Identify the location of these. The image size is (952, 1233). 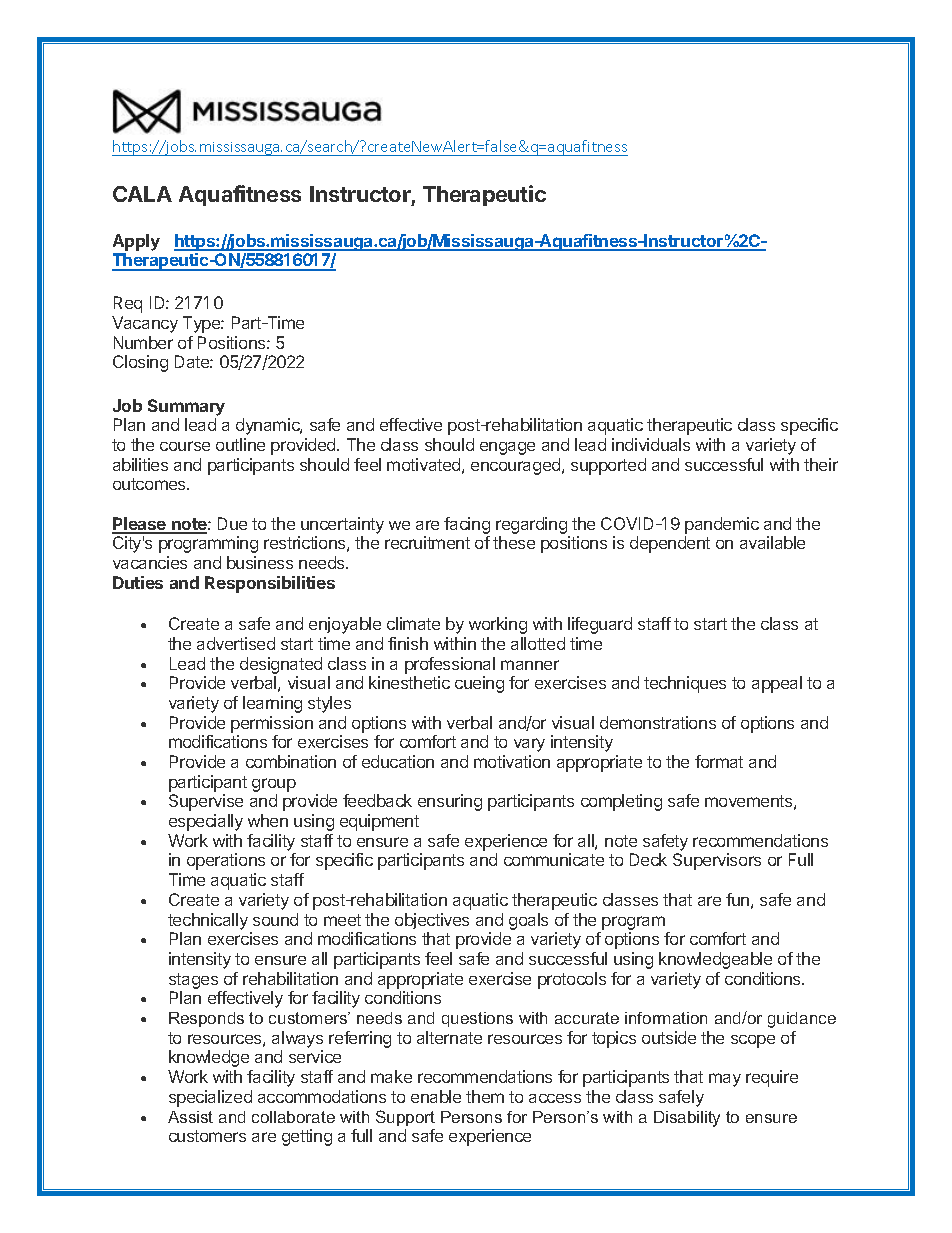
(514, 542).
